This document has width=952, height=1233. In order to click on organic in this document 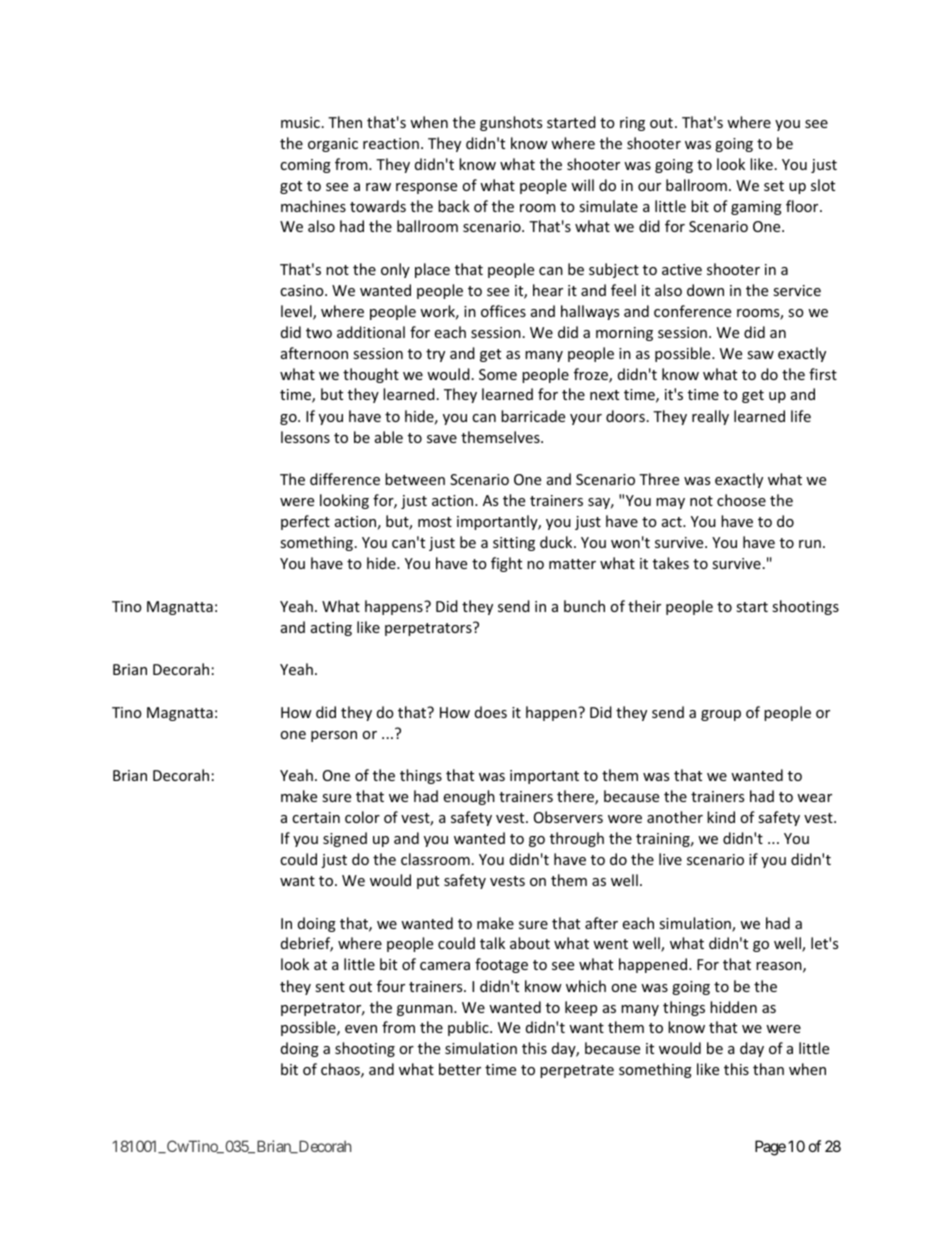, I will do `click(333, 145)`.
